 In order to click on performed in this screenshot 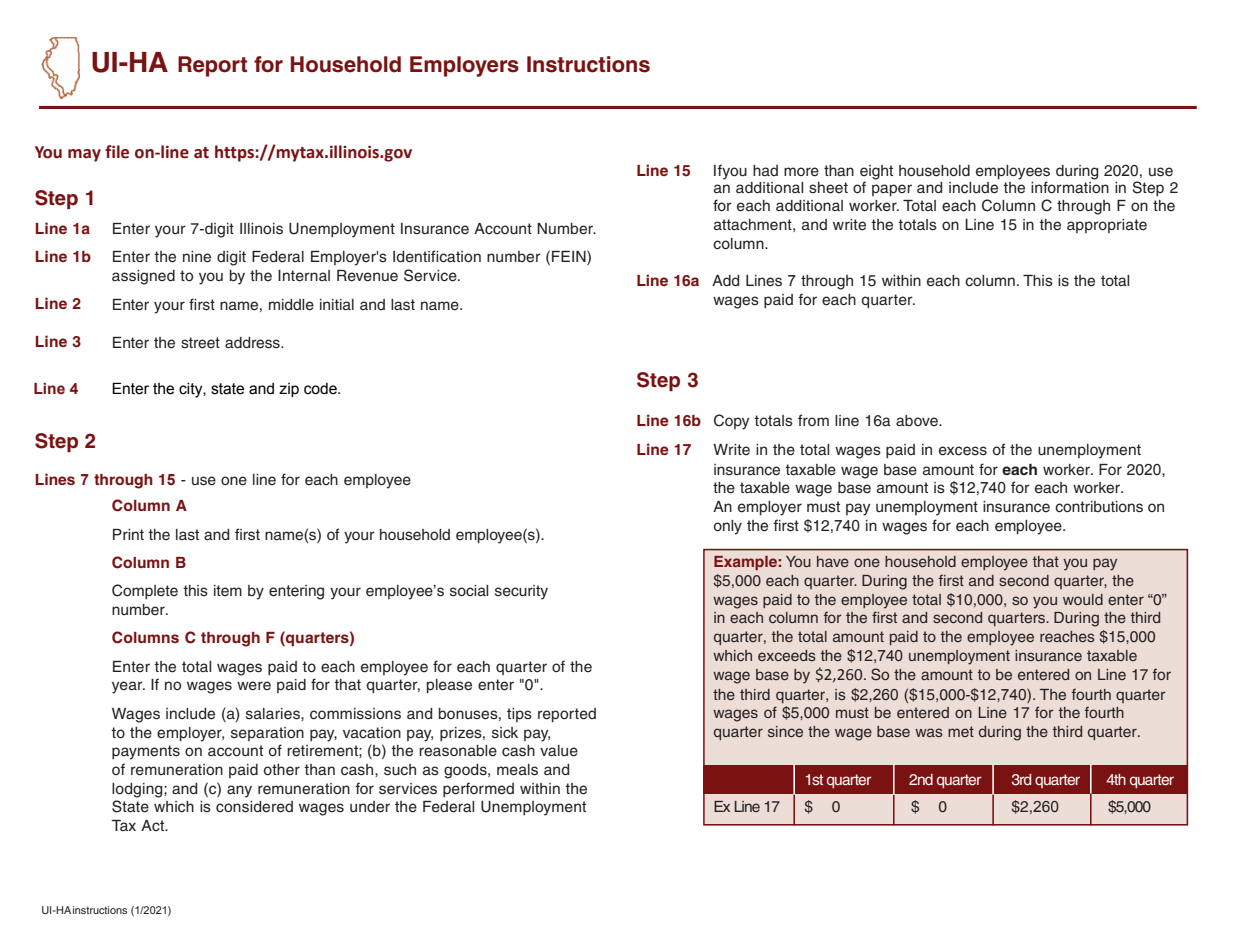, I will do `click(478, 789)`.
